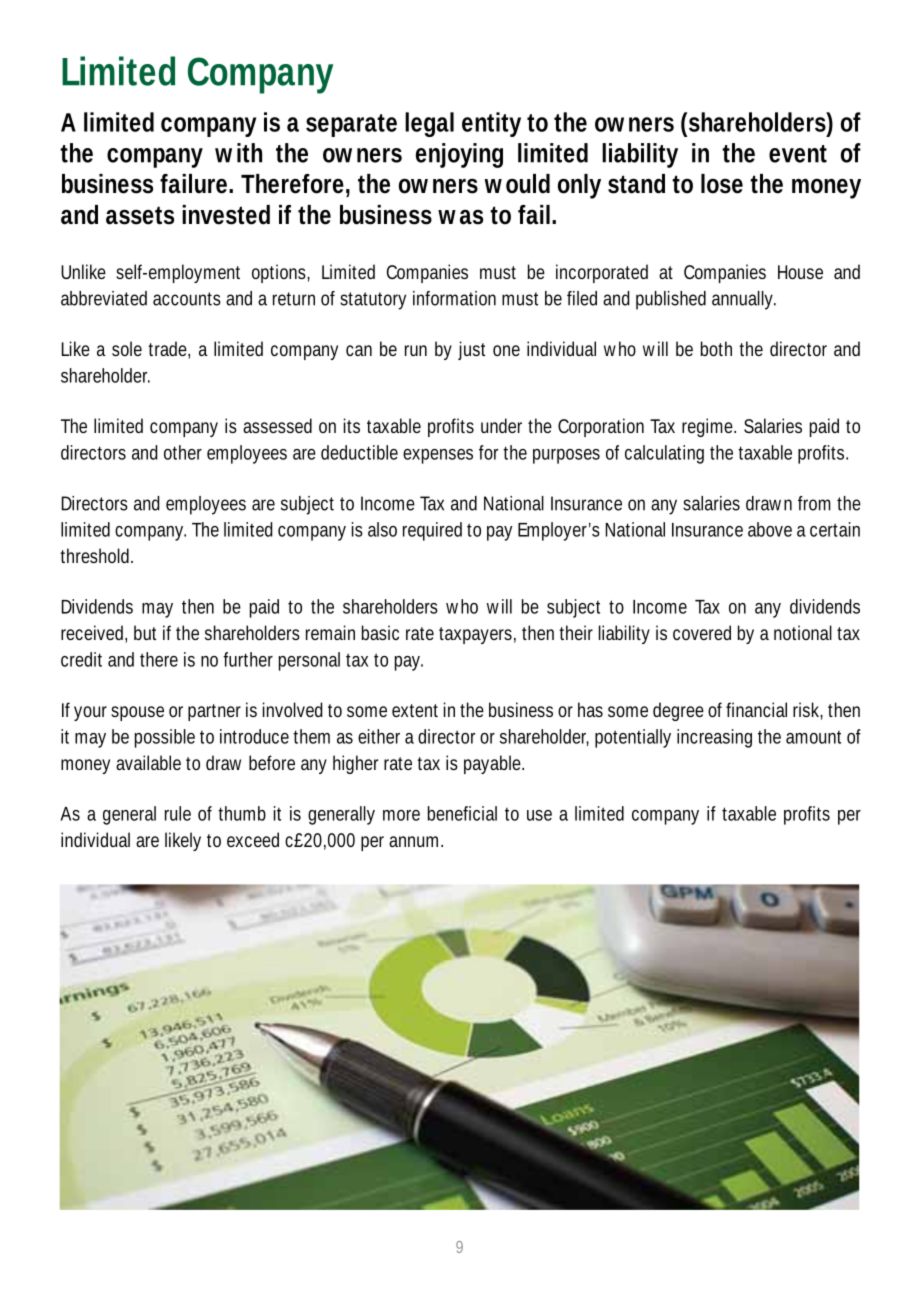  What do you see at coordinates (187, 299) in the screenshot?
I see `accounts` at bounding box center [187, 299].
